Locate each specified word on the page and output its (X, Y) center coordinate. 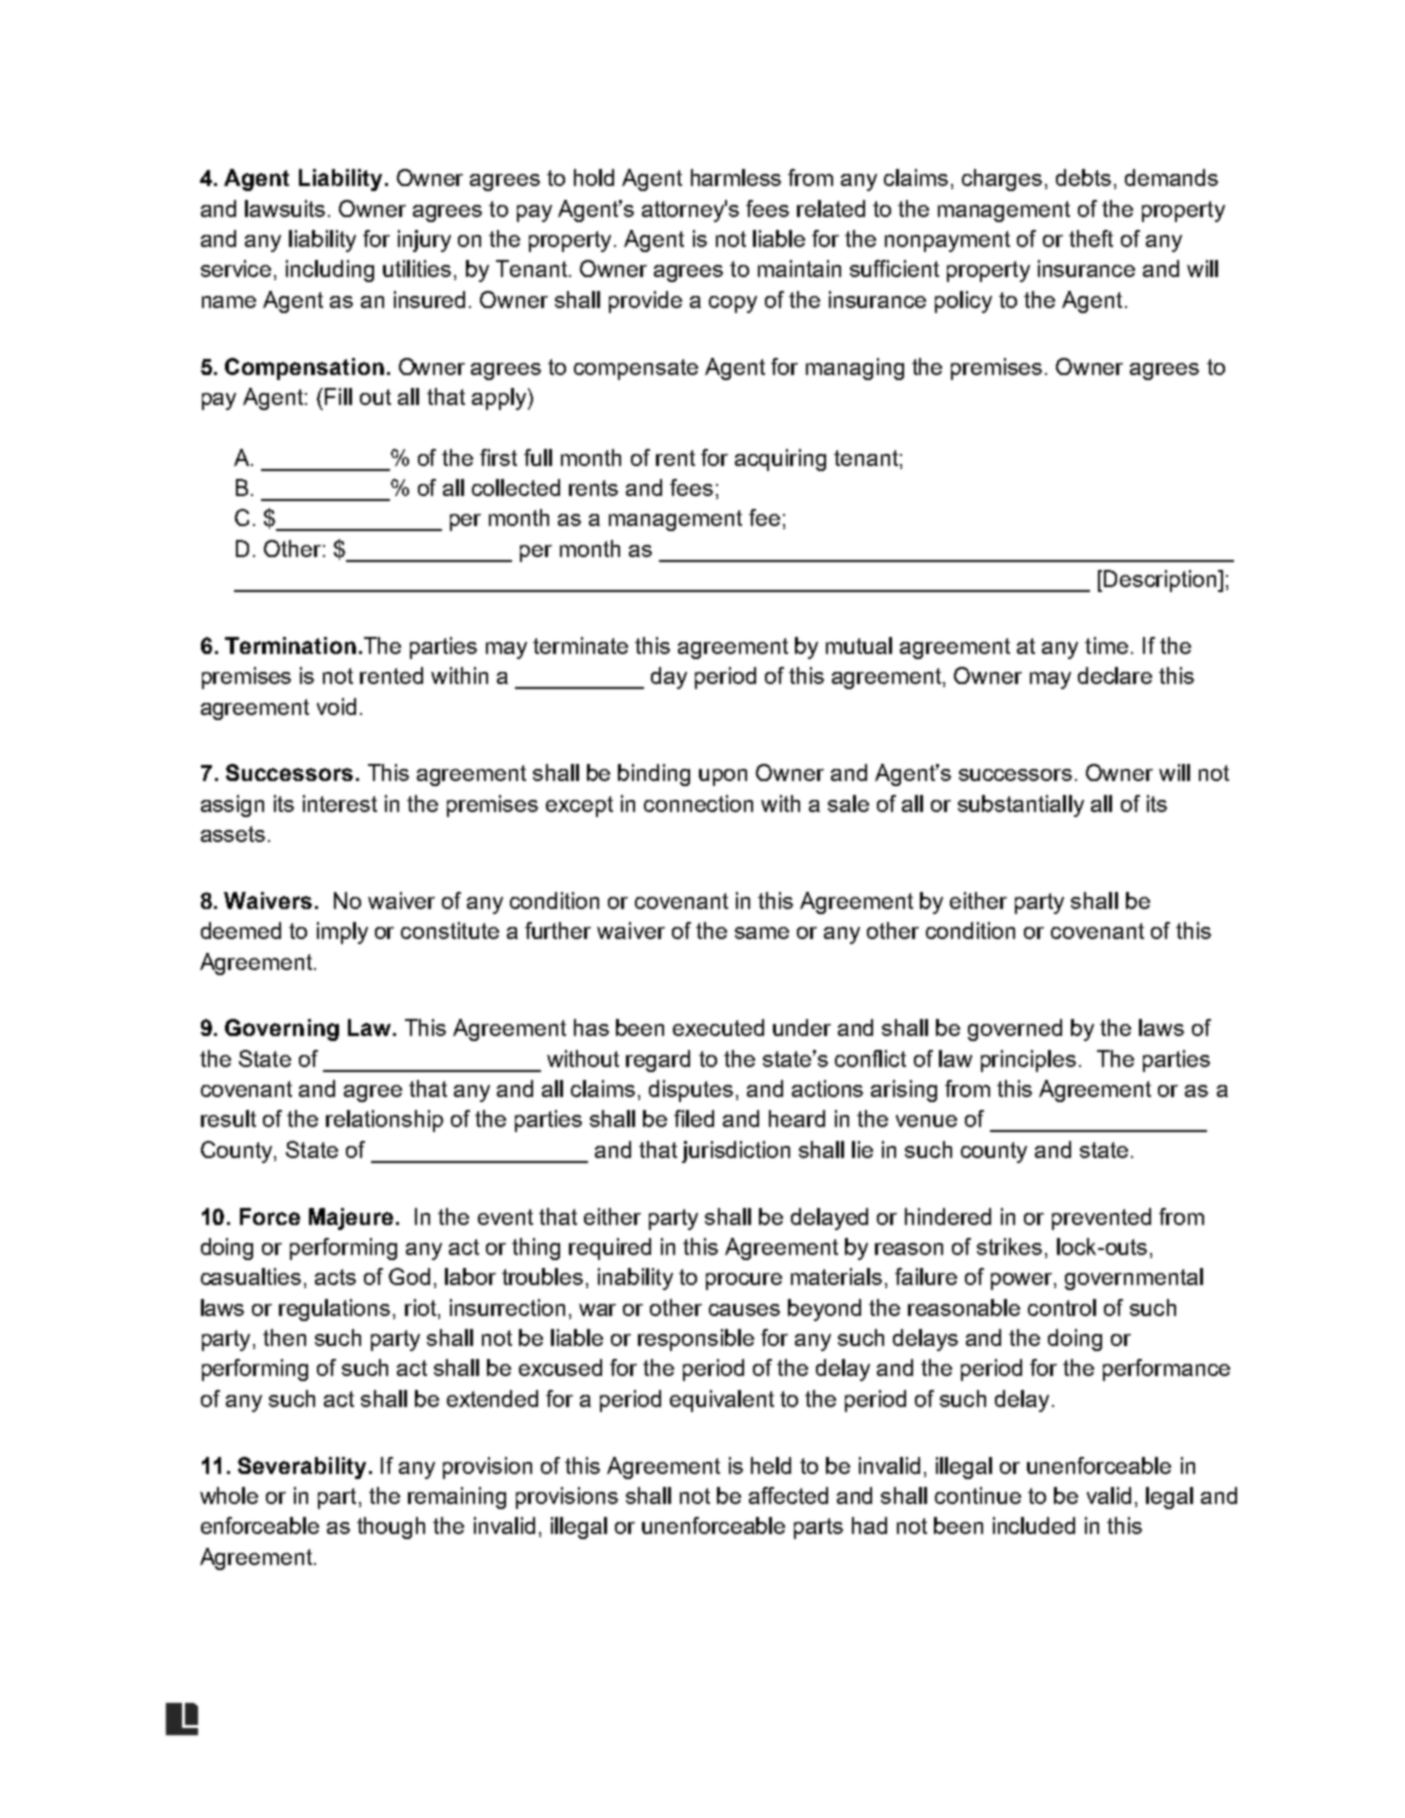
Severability (302, 1468)
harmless (736, 177)
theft (1091, 238)
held (771, 1465)
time (1106, 645)
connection (698, 803)
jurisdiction (736, 1152)
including (330, 271)
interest (340, 803)
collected (516, 487)
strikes (1009, 1246)
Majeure (351, 1219)
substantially (1021, 806)
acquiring (780, 460)
